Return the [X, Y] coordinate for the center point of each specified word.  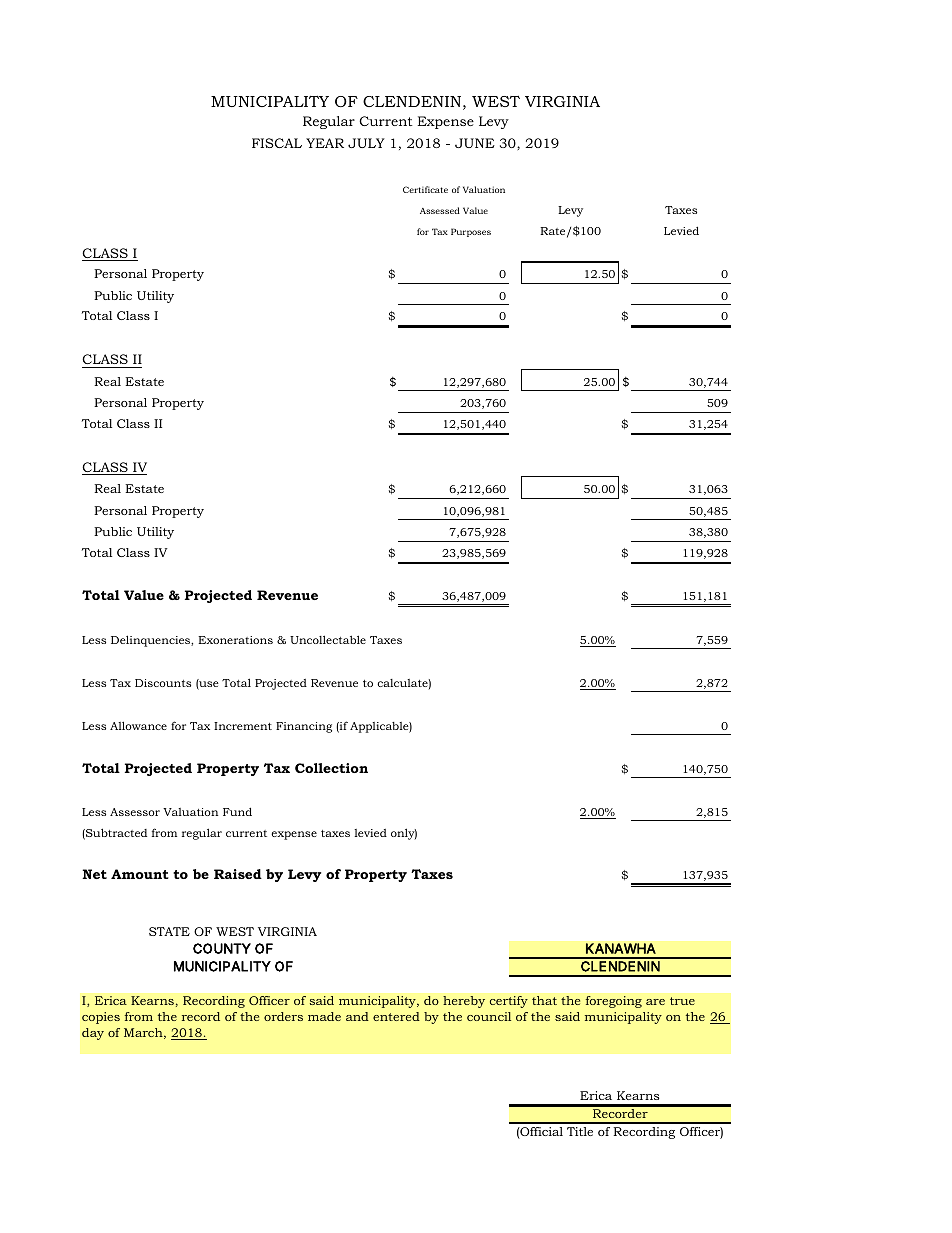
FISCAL [277, 143]
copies [101, 1018]
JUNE [475, 143]
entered [396, 1016]
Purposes [471, 232]
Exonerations [235, 640]
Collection [331, 768]
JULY [366, 143]
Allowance [138, 725]
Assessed [440, 210]
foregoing [614, 1002]
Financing [304, 727]
